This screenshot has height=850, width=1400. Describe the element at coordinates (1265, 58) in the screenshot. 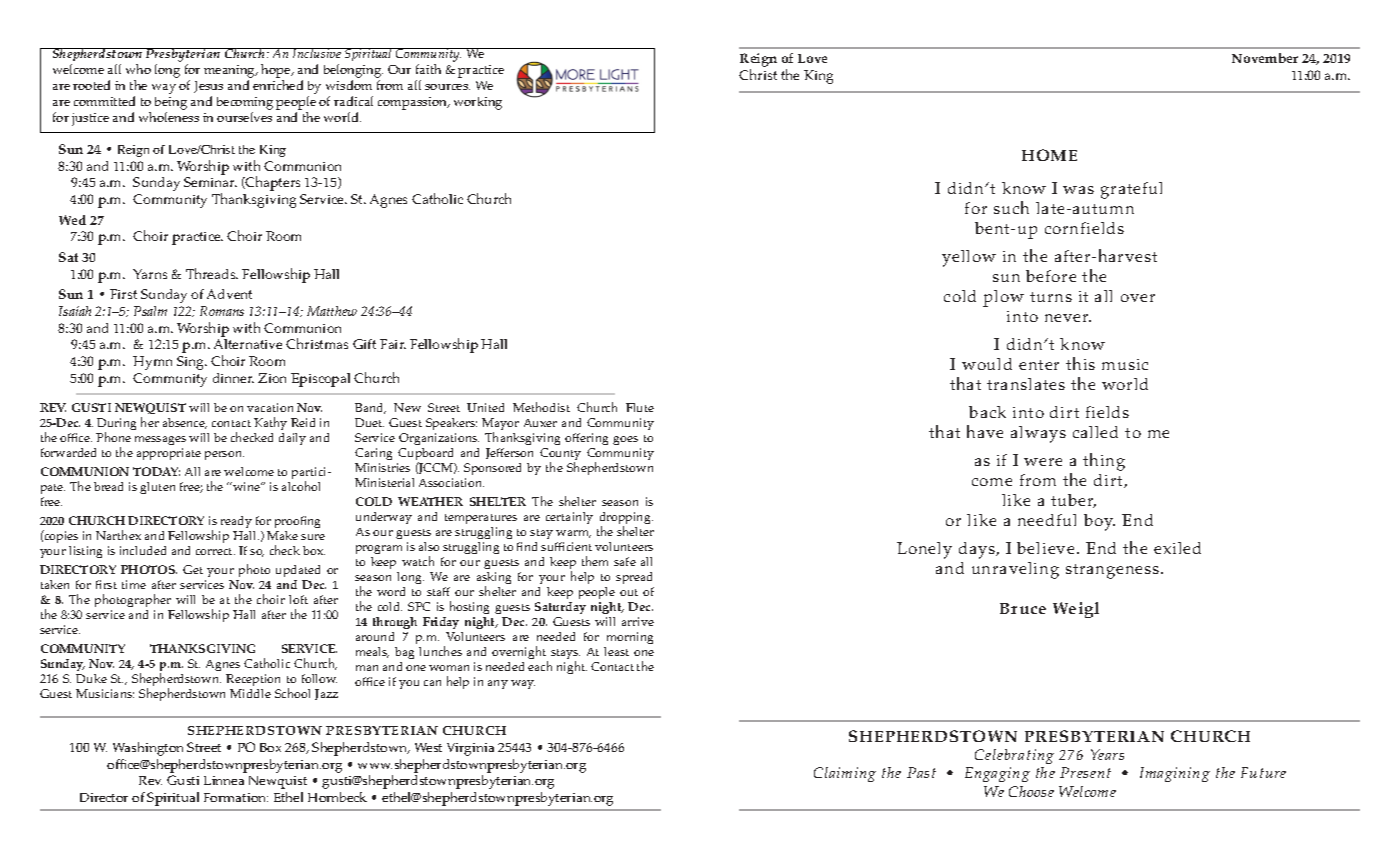

I see `November` at that location.
